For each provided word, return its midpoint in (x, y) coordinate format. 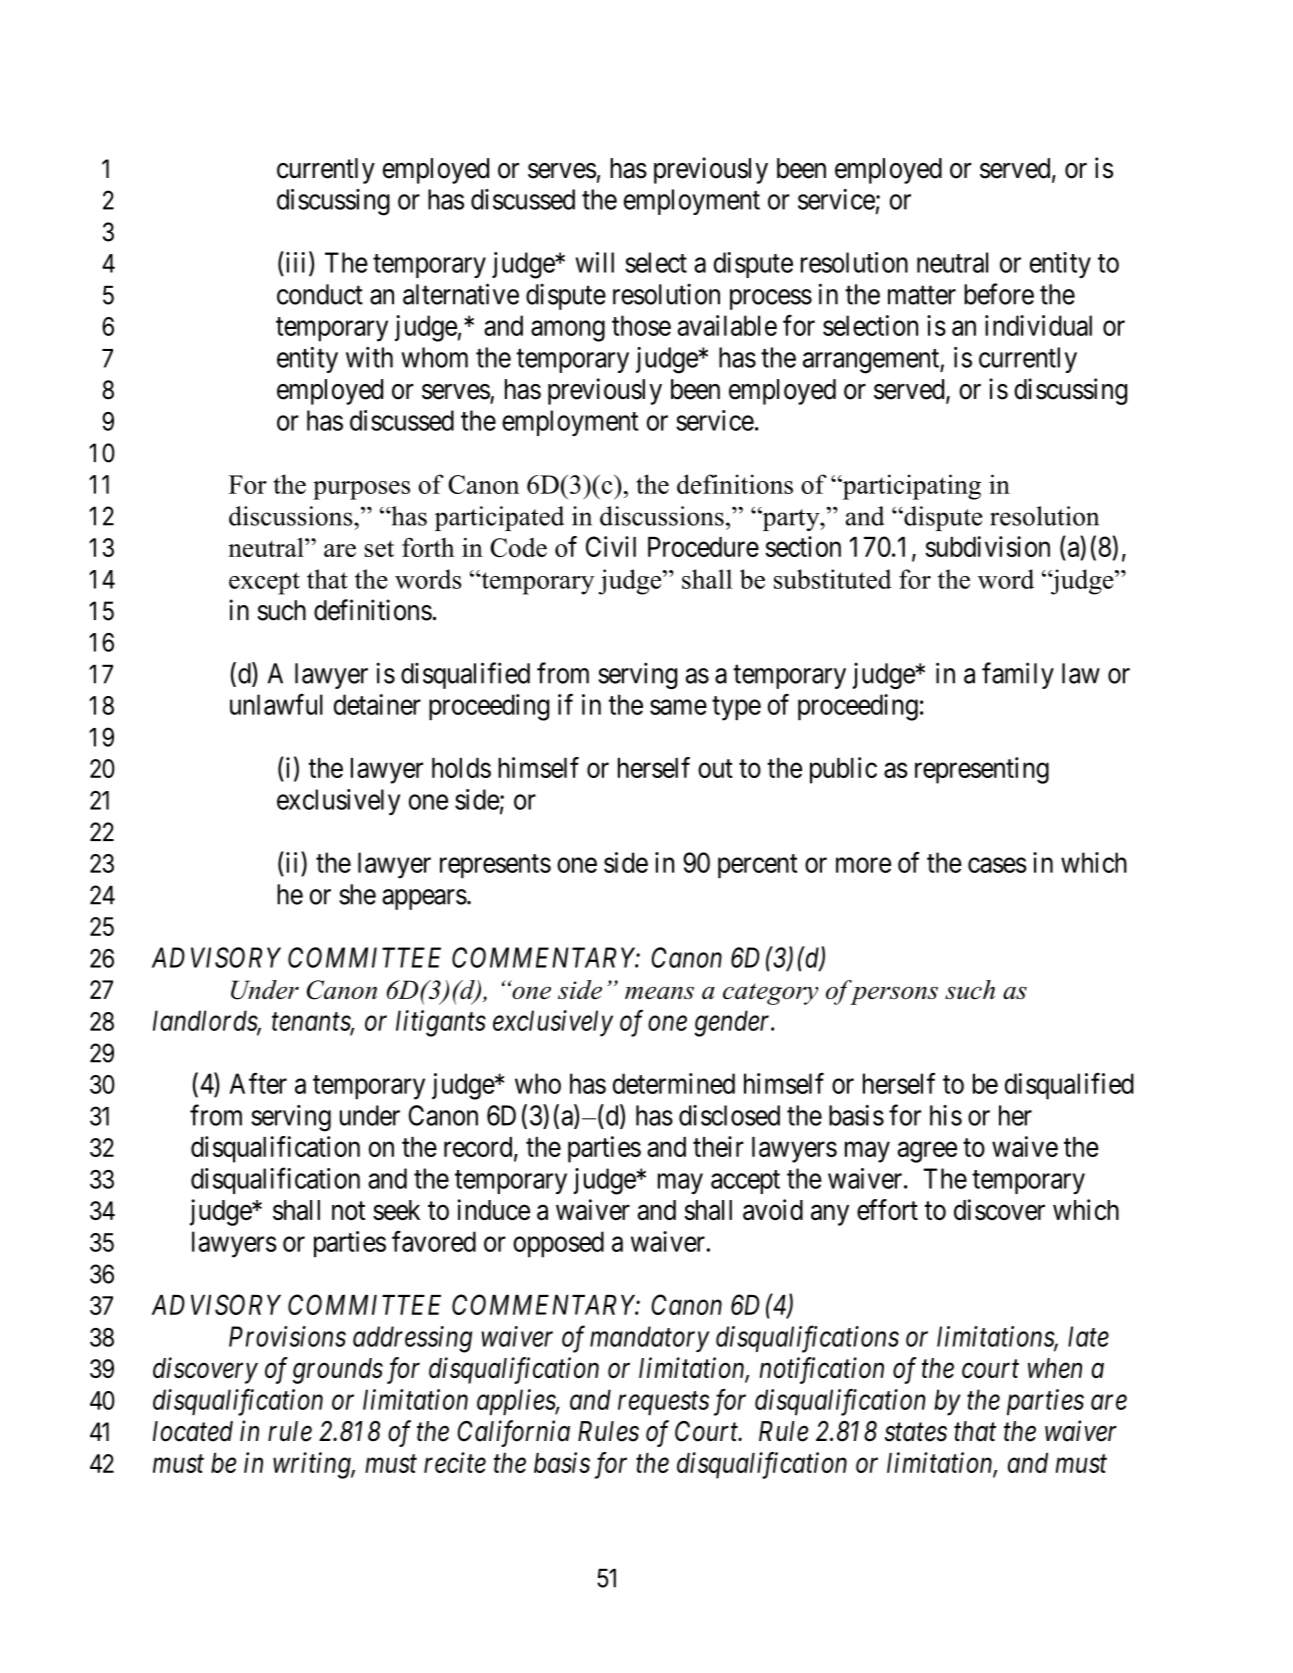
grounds (338, 1371)
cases (997, 865)
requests (663, 1404)
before (999, 294)
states (916, 1433)
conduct (320, 294)
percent (757, 866)
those (641, 325)
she (357, 894)
